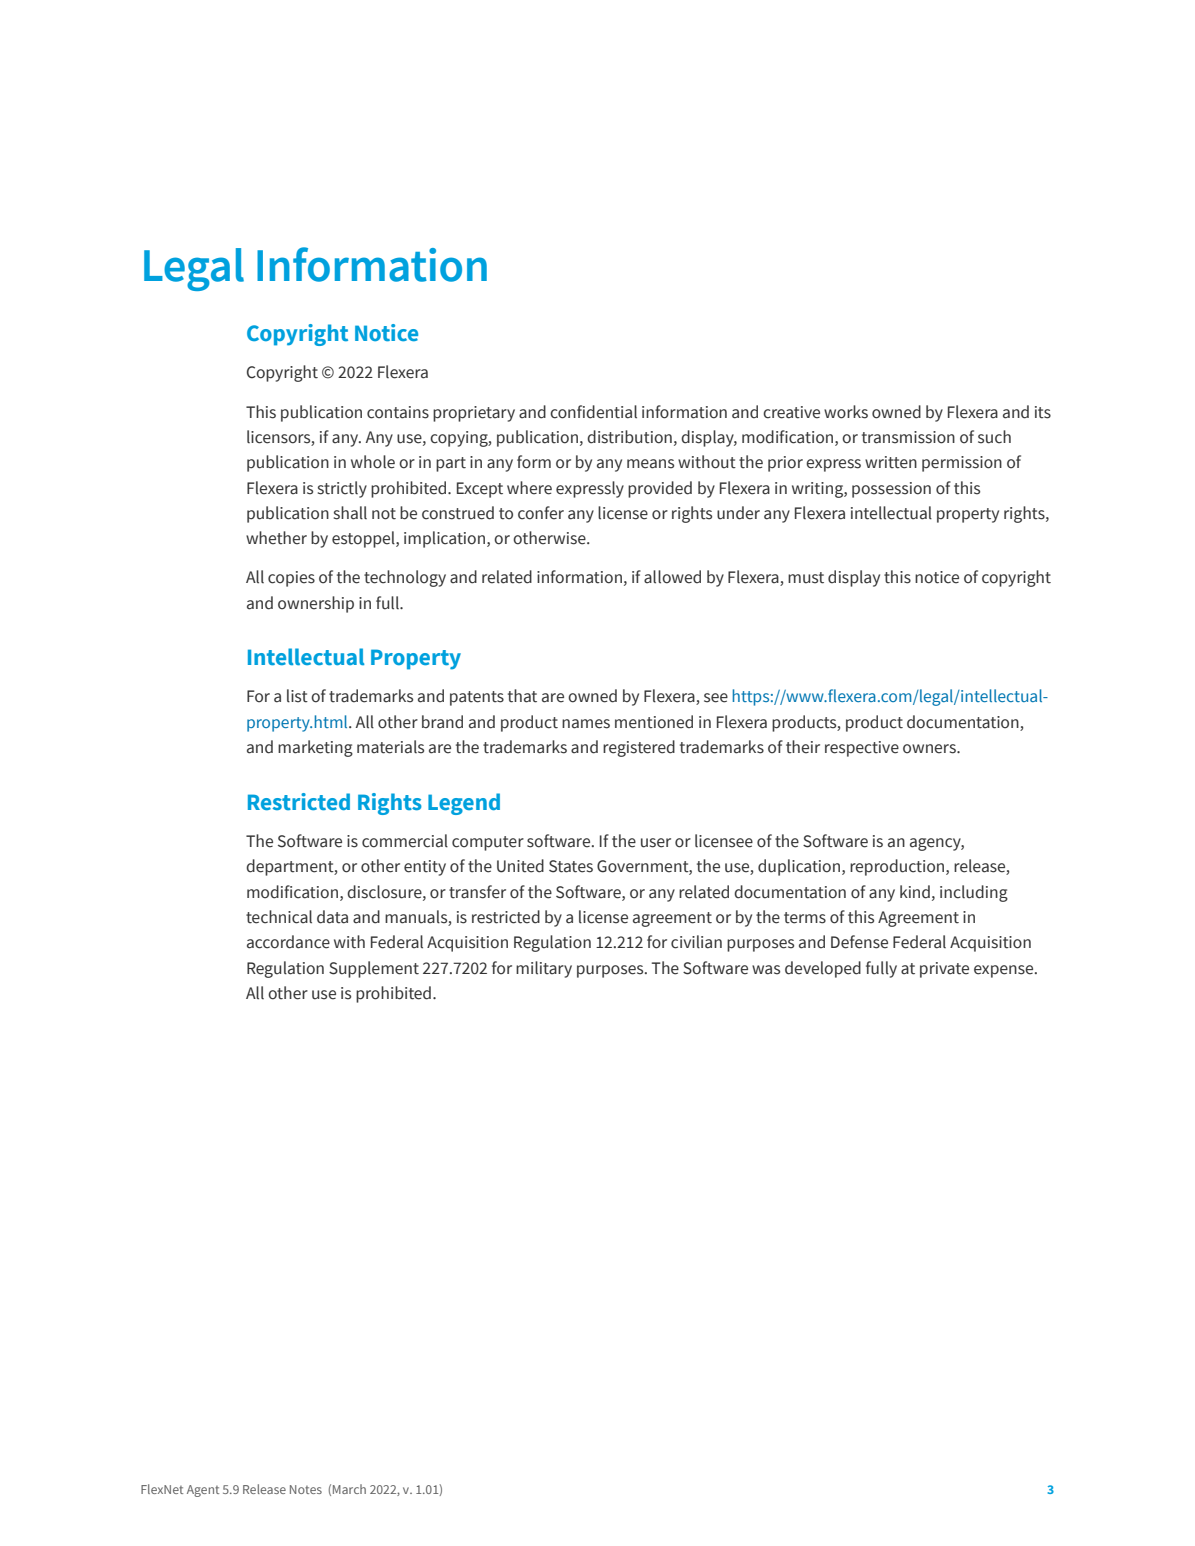 Image resolution: width=1195 pixels, height=1546 pixels. I want to click on marketing, so click(315, 748).
